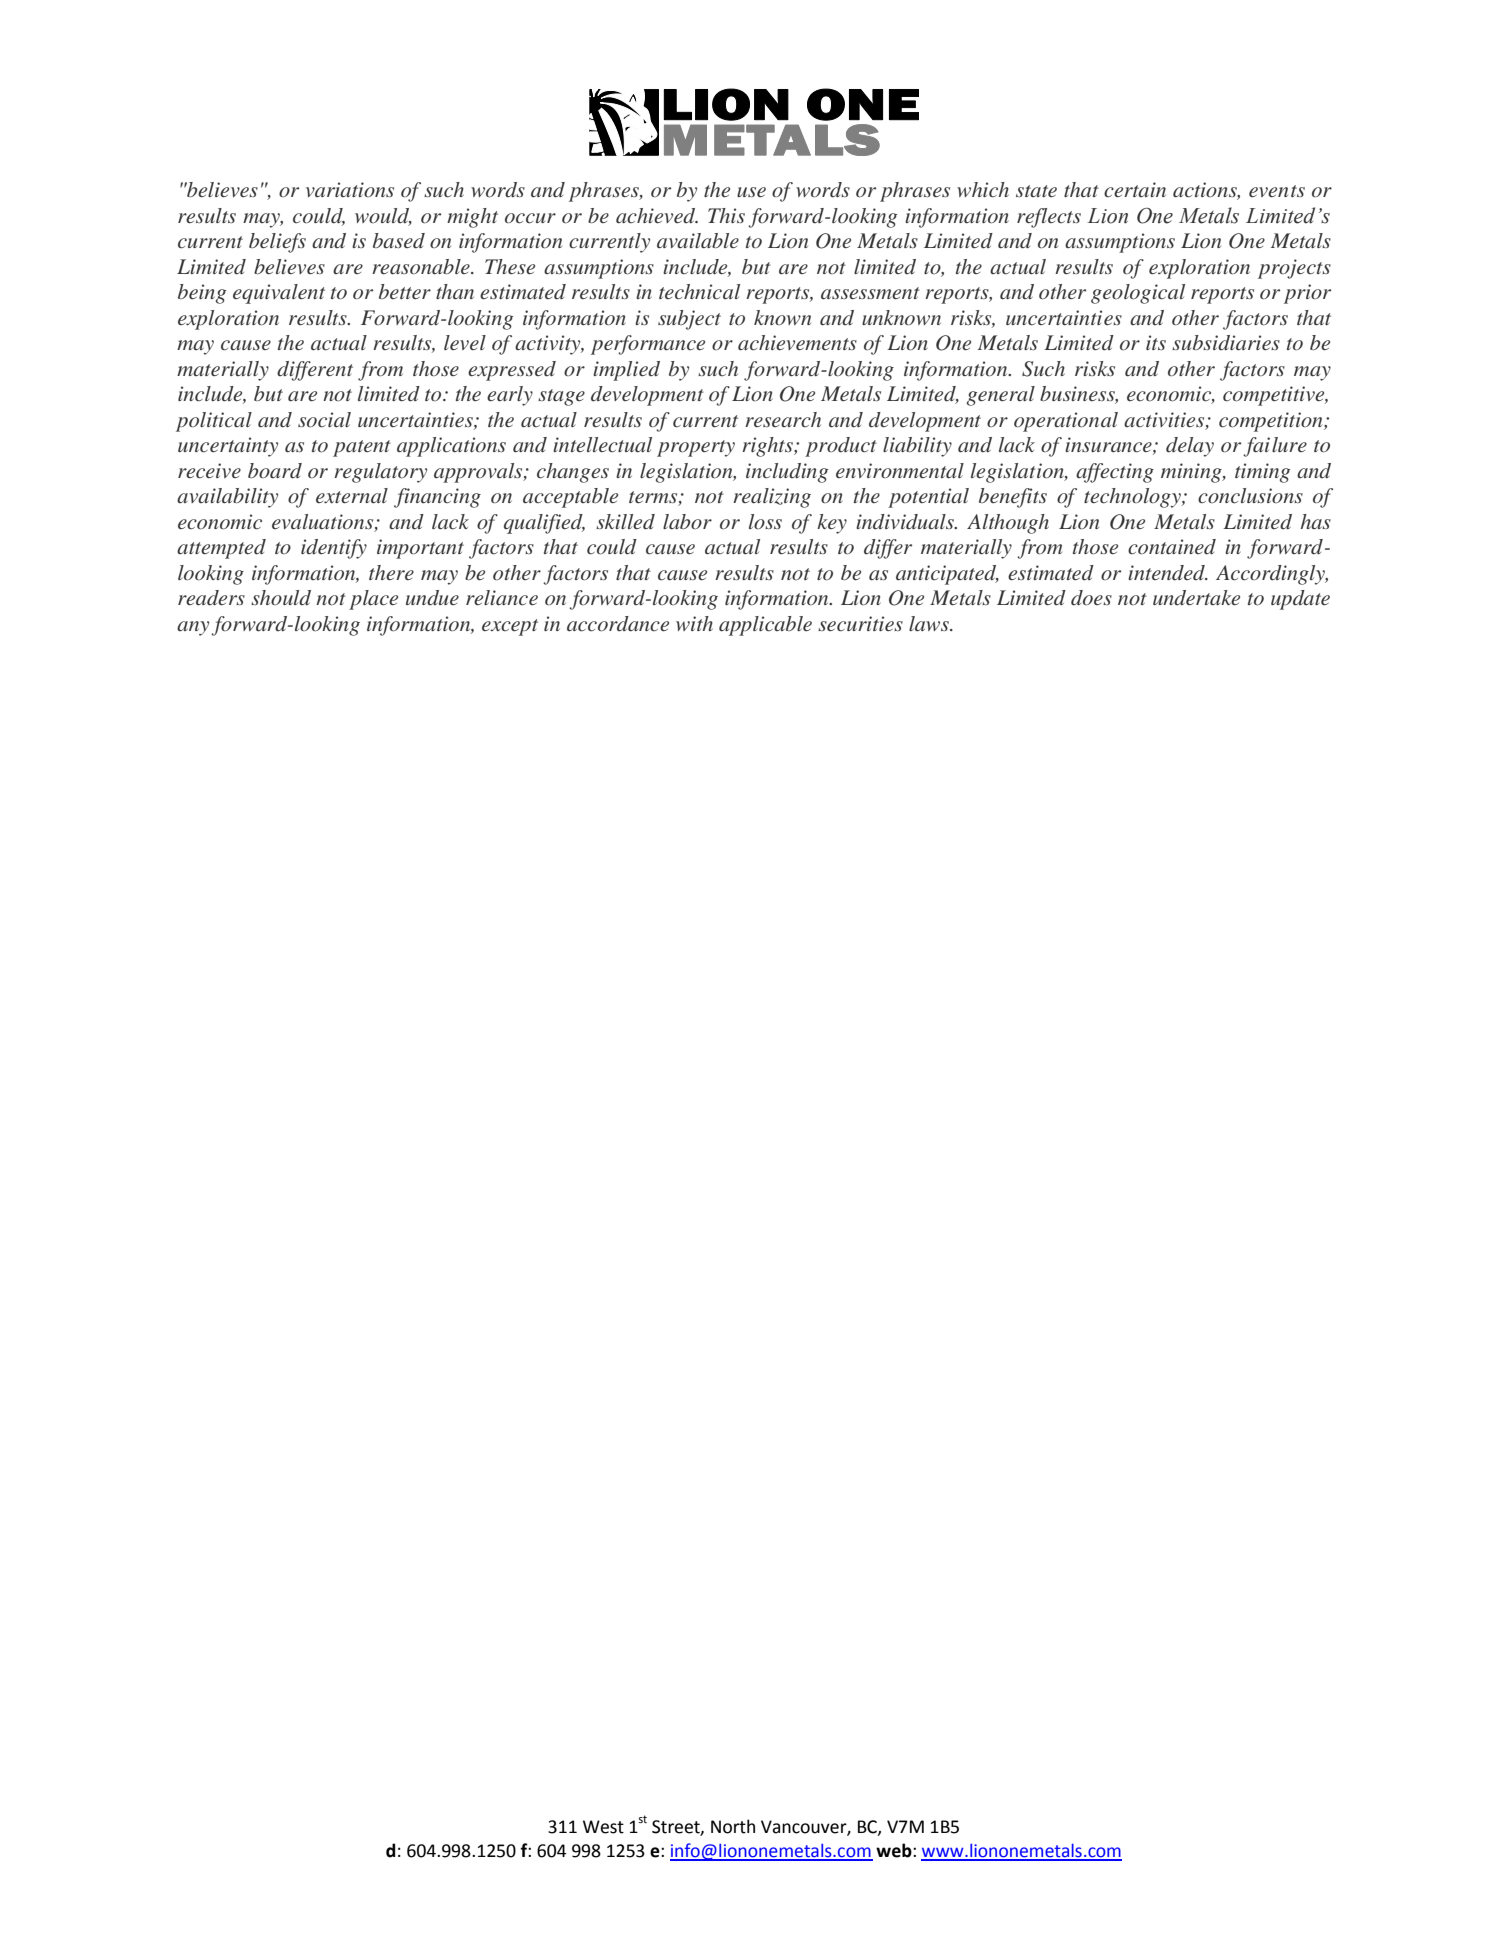  I want to click on any, so click(193, 628).
